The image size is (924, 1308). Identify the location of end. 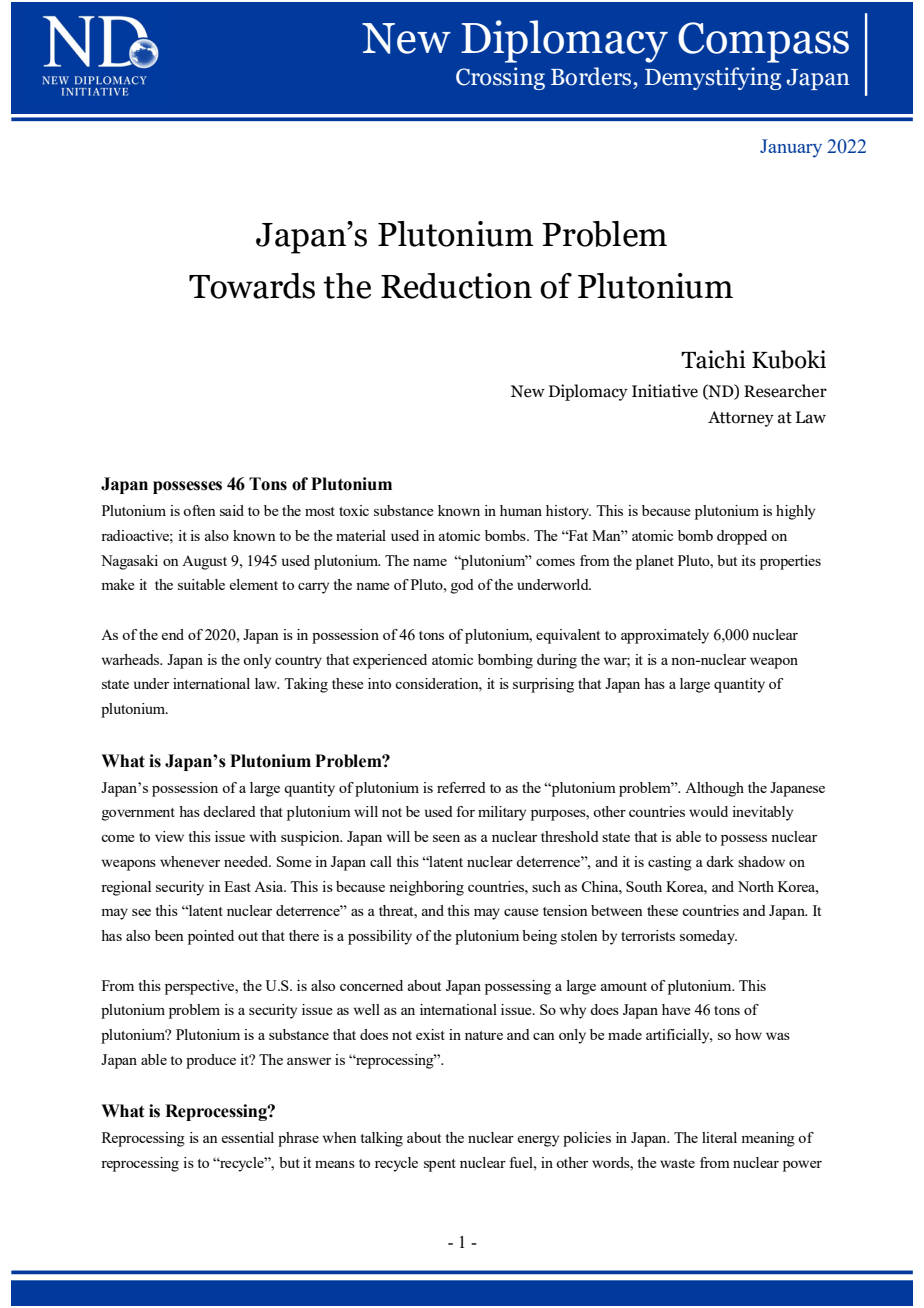
(173, 634).
